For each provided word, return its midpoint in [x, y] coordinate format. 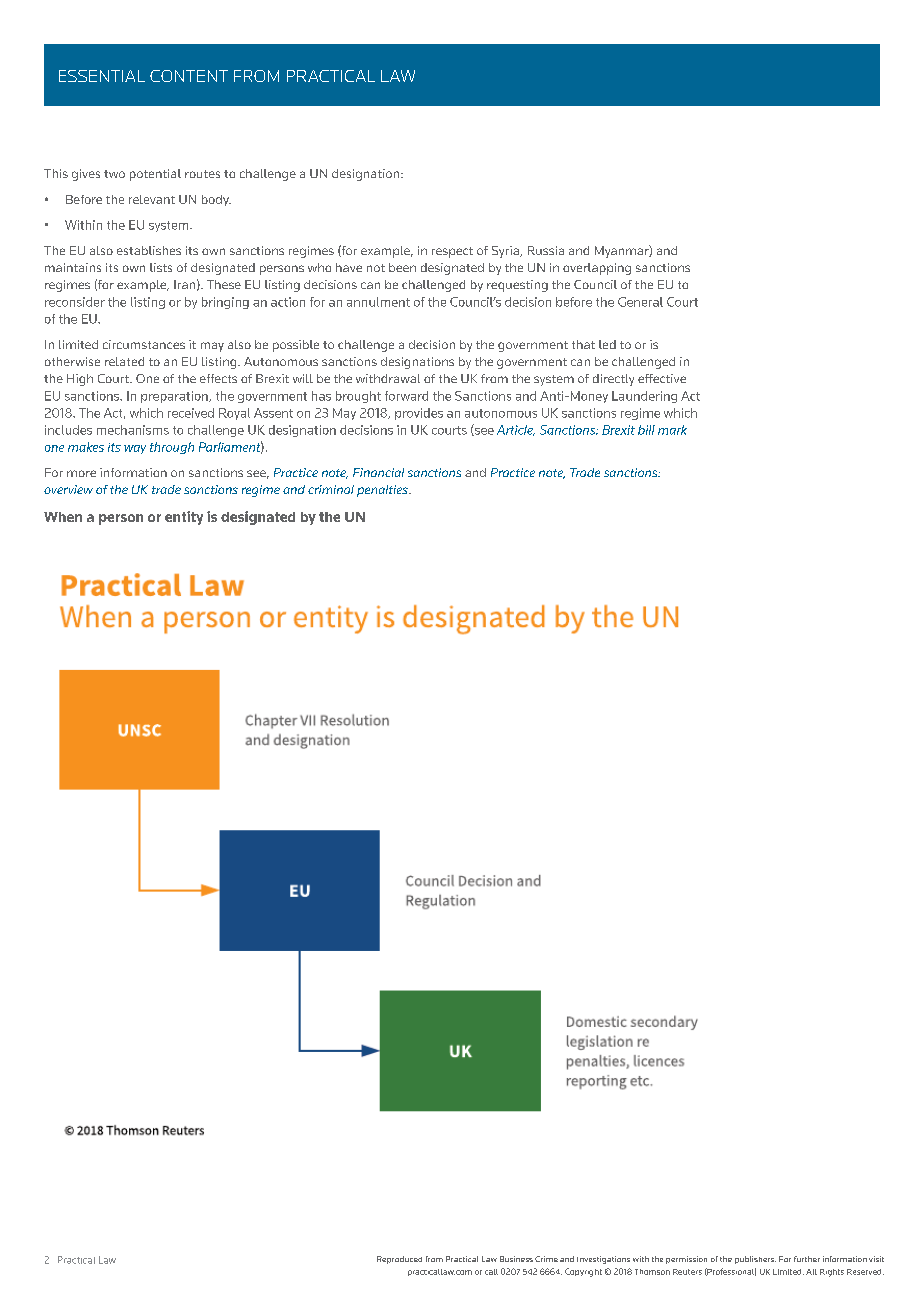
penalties [383, 491]
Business [516, 1259]
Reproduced [399, 1260]
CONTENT [189, 76]
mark [672, 430]
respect [452, 252]
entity [184, 518]
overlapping [597, 269]
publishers [755, 1260]
